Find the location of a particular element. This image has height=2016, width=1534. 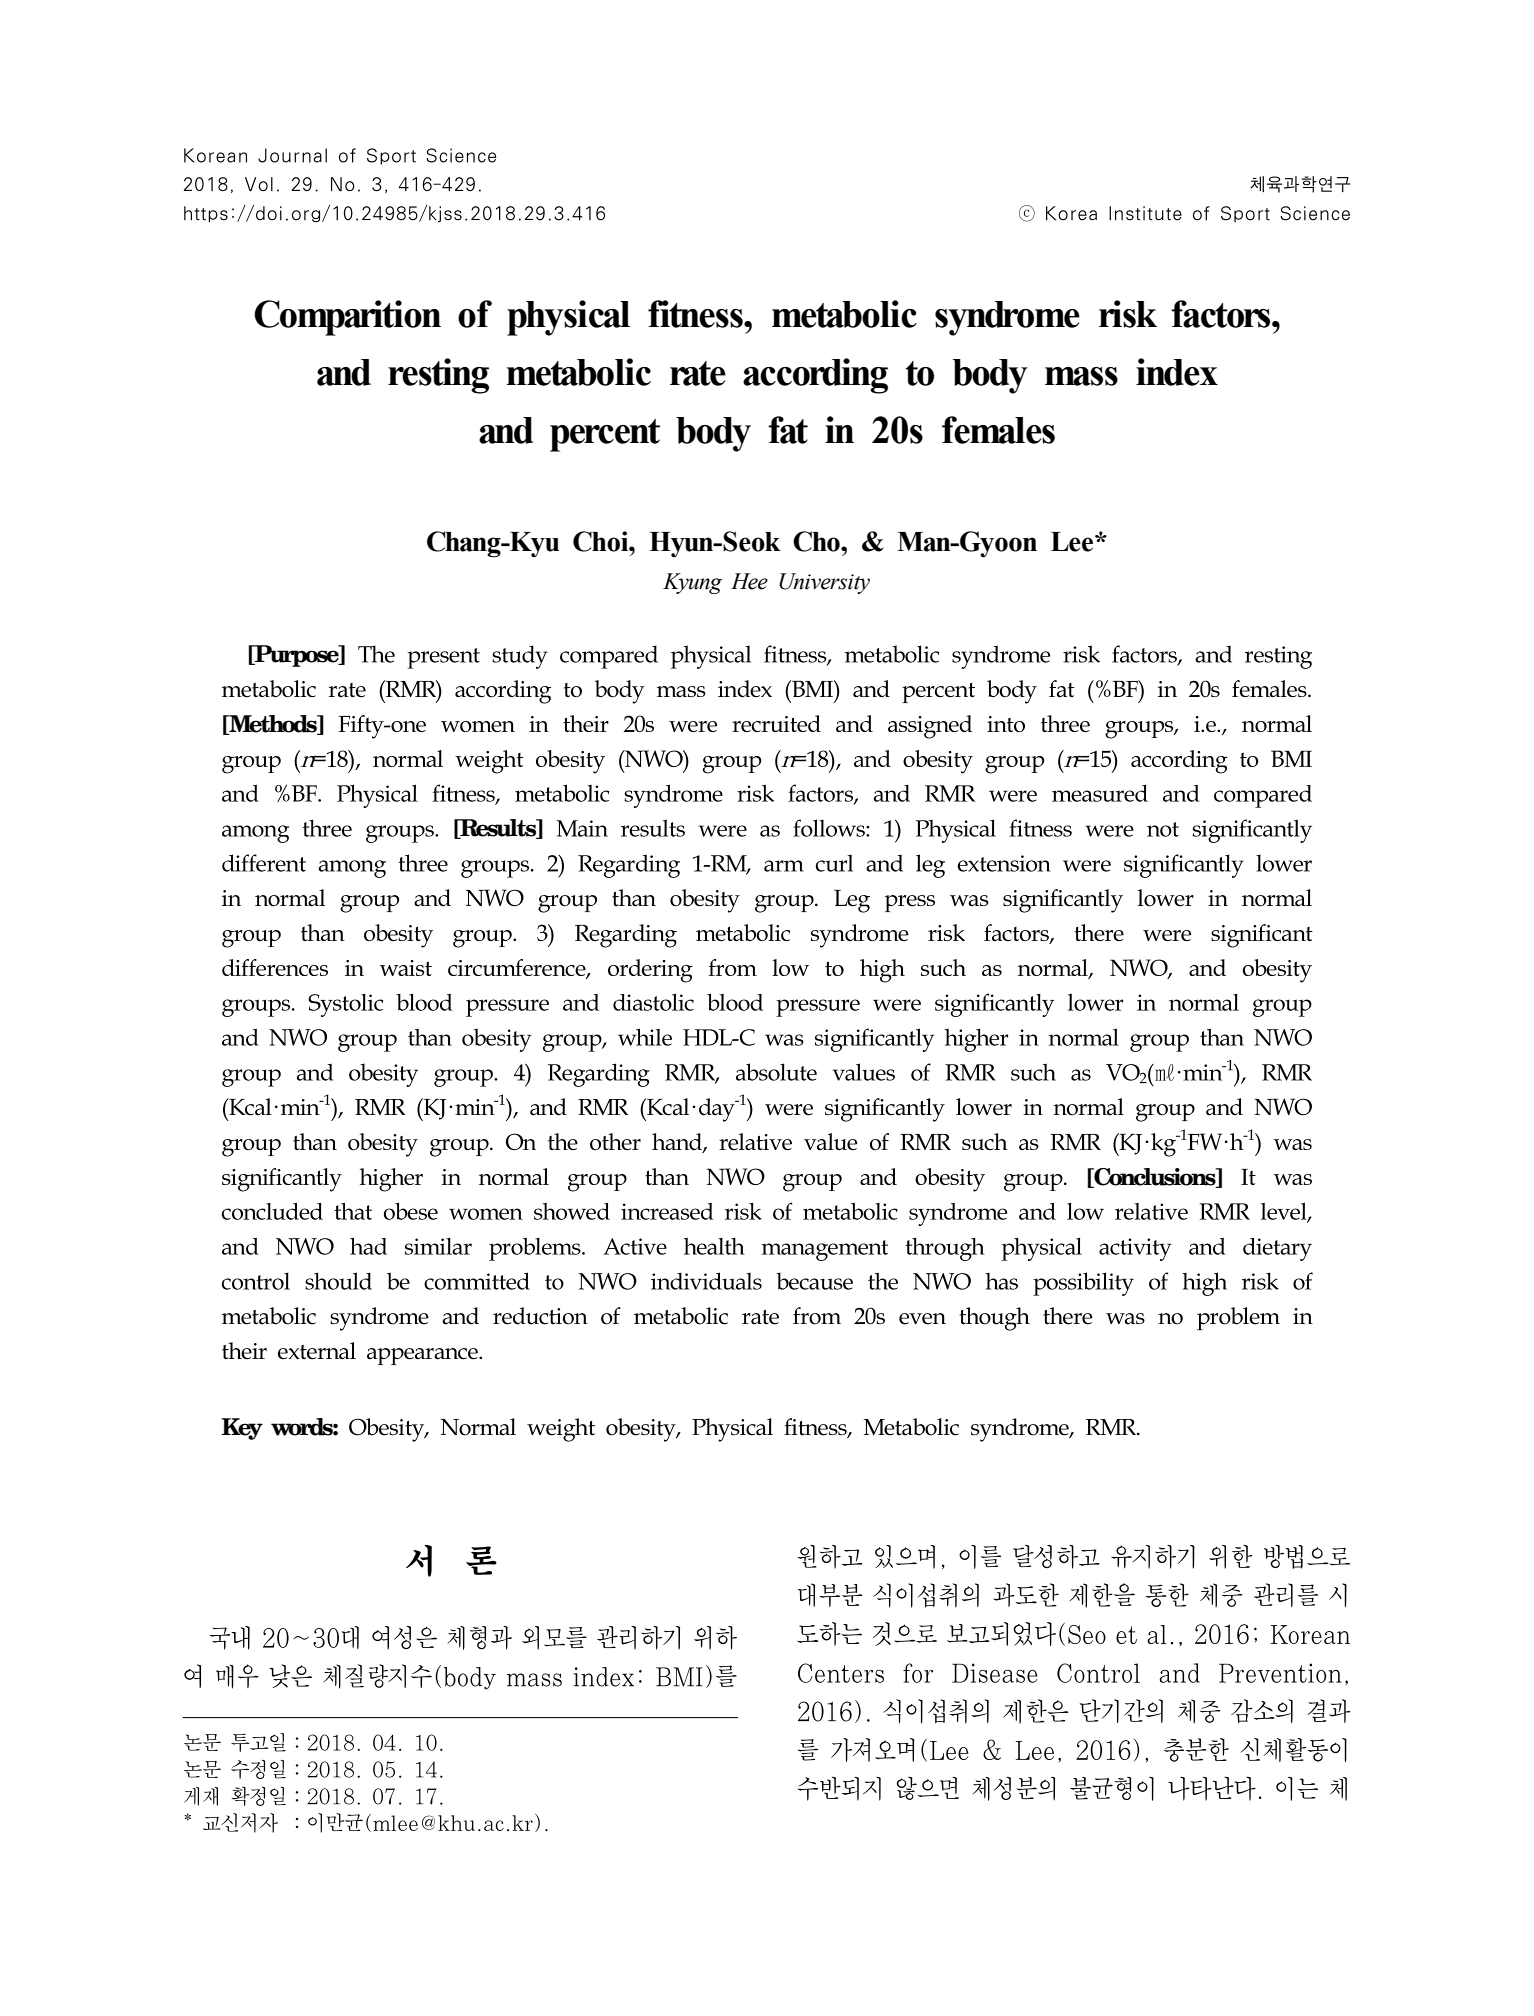

activity is located at coordinates (1135, 1249).
